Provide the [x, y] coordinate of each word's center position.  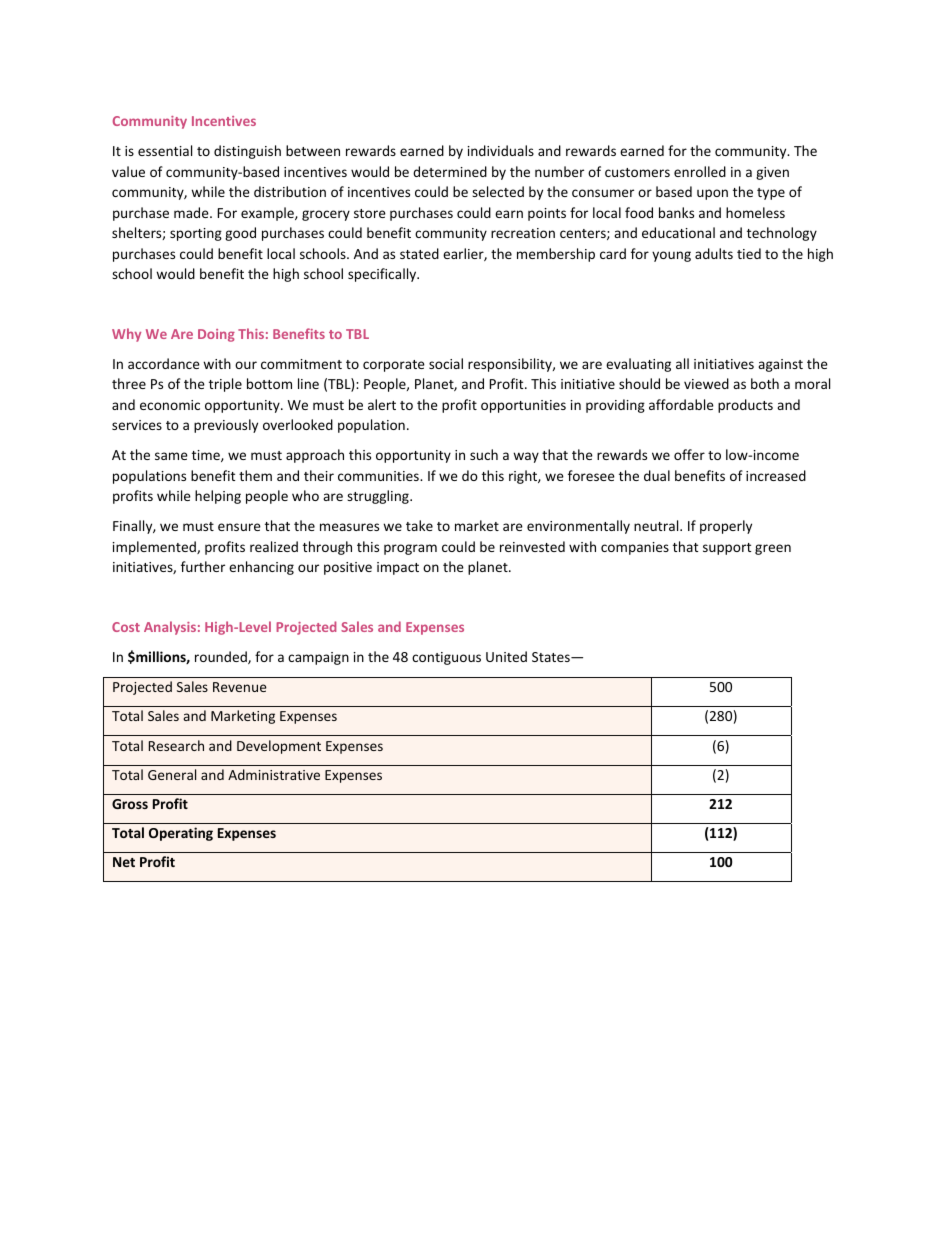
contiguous [446, 658]
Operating [181, 834]
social [446, 363]
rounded [222, 657]
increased [776, 475]
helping [218, 497]
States [552, 657]
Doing [216, 335]
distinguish [247, 152]
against [780, 365]
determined [450, 171]
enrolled [700, 171]
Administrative [274, 774]
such [484, 454]
